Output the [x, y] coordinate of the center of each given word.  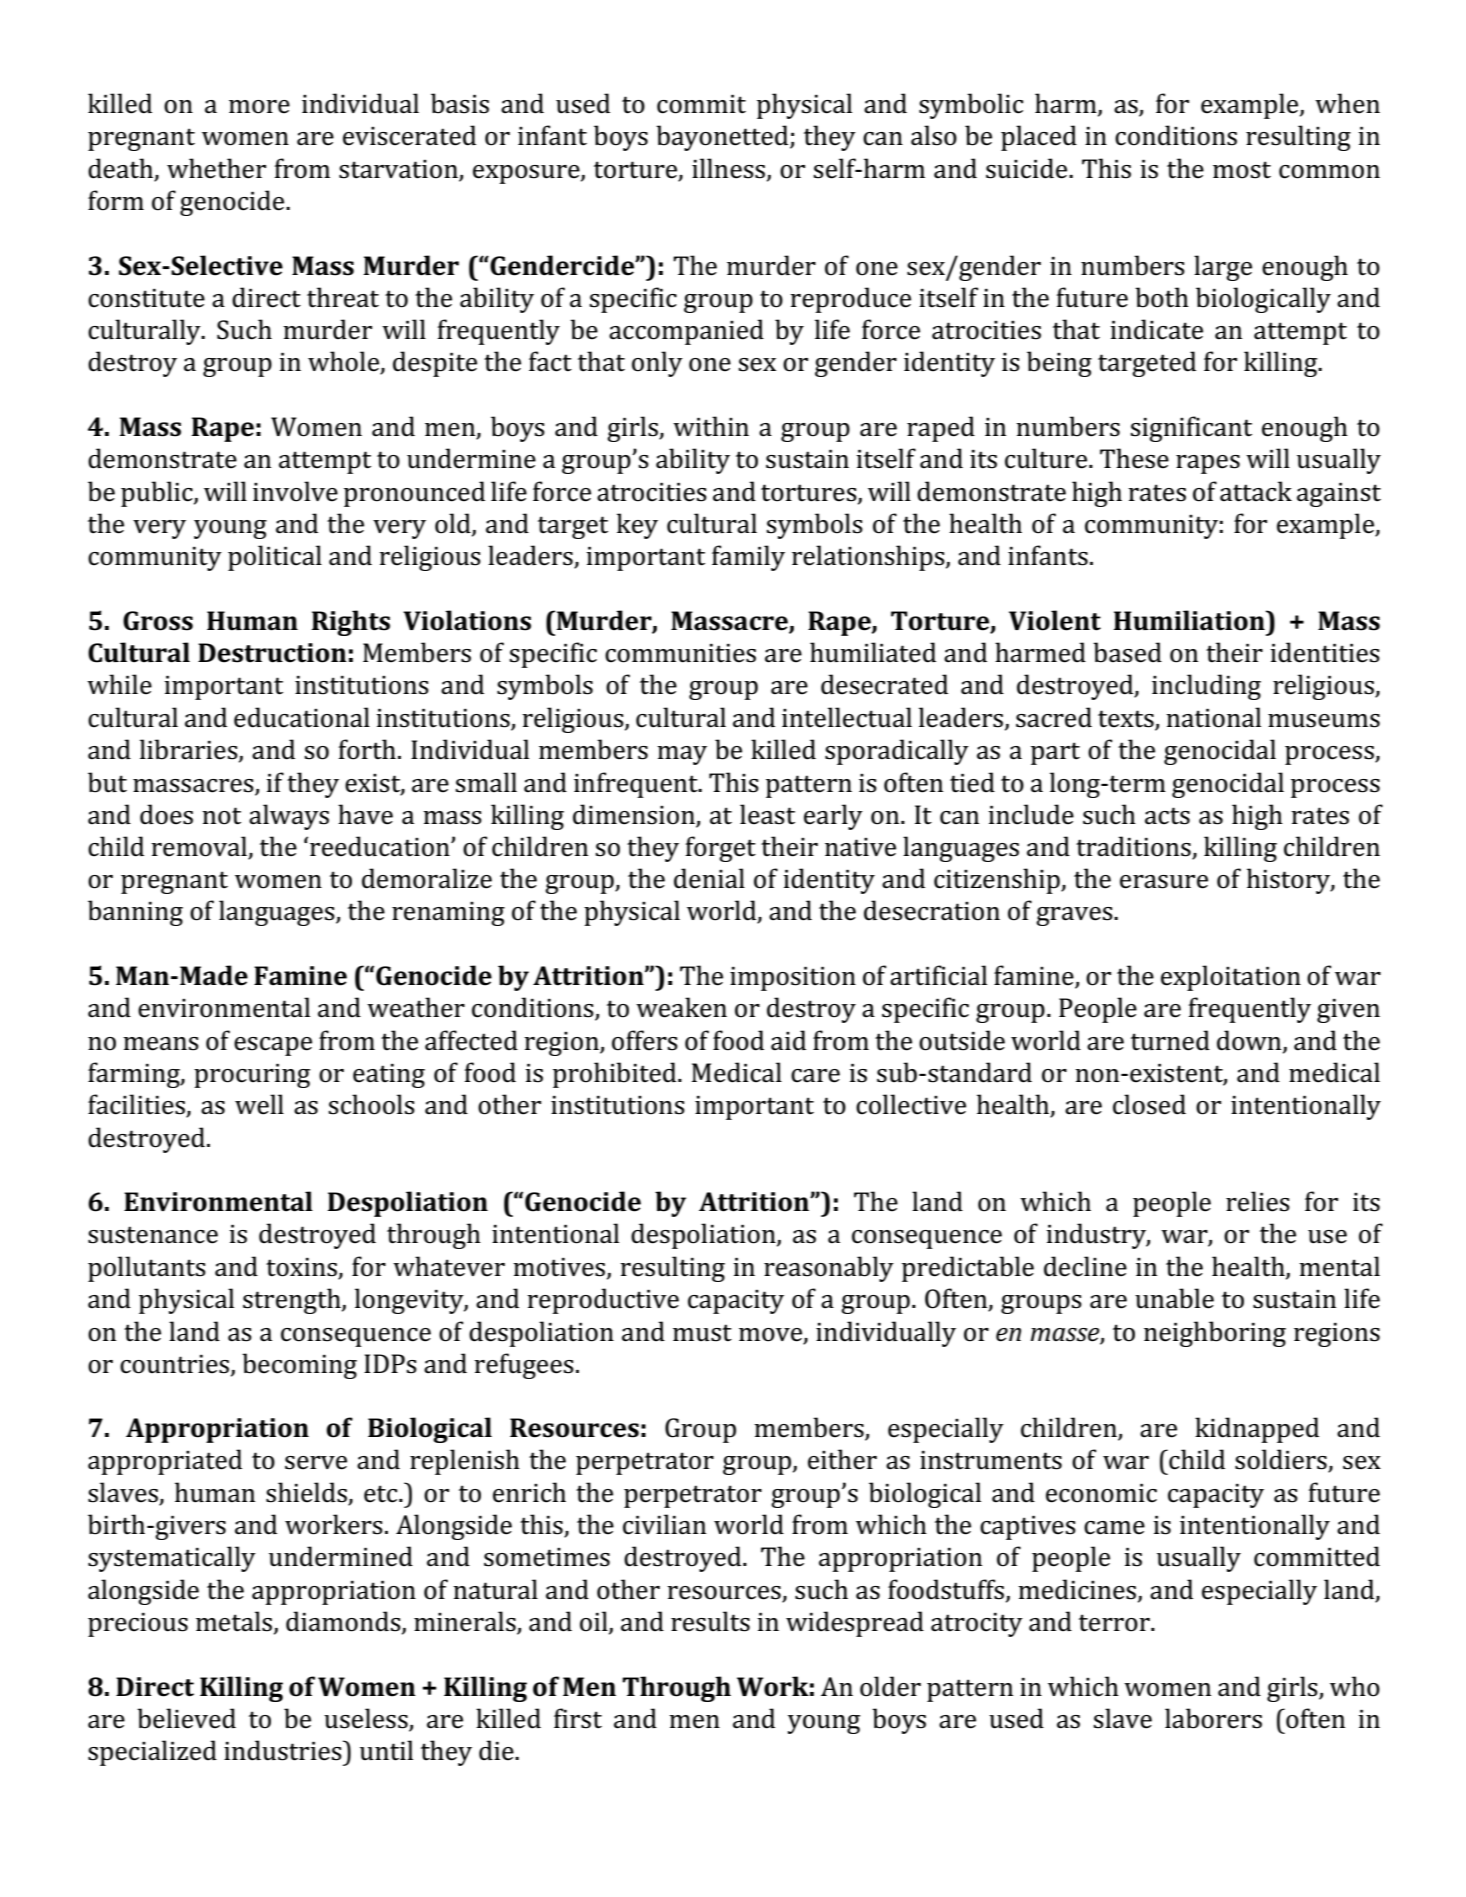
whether [216, 168]
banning [135, 913]
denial [709, 878]
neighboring [1215, 1334]
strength [293, 1301]
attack [1256, 491]
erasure [1164, 882]
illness [730, 169]
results [710, 1621]
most [1242, 170]
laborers [1213, 1718]
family [748, 558]
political [275, 558]
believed [186, 1718]
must [702, 1333]
